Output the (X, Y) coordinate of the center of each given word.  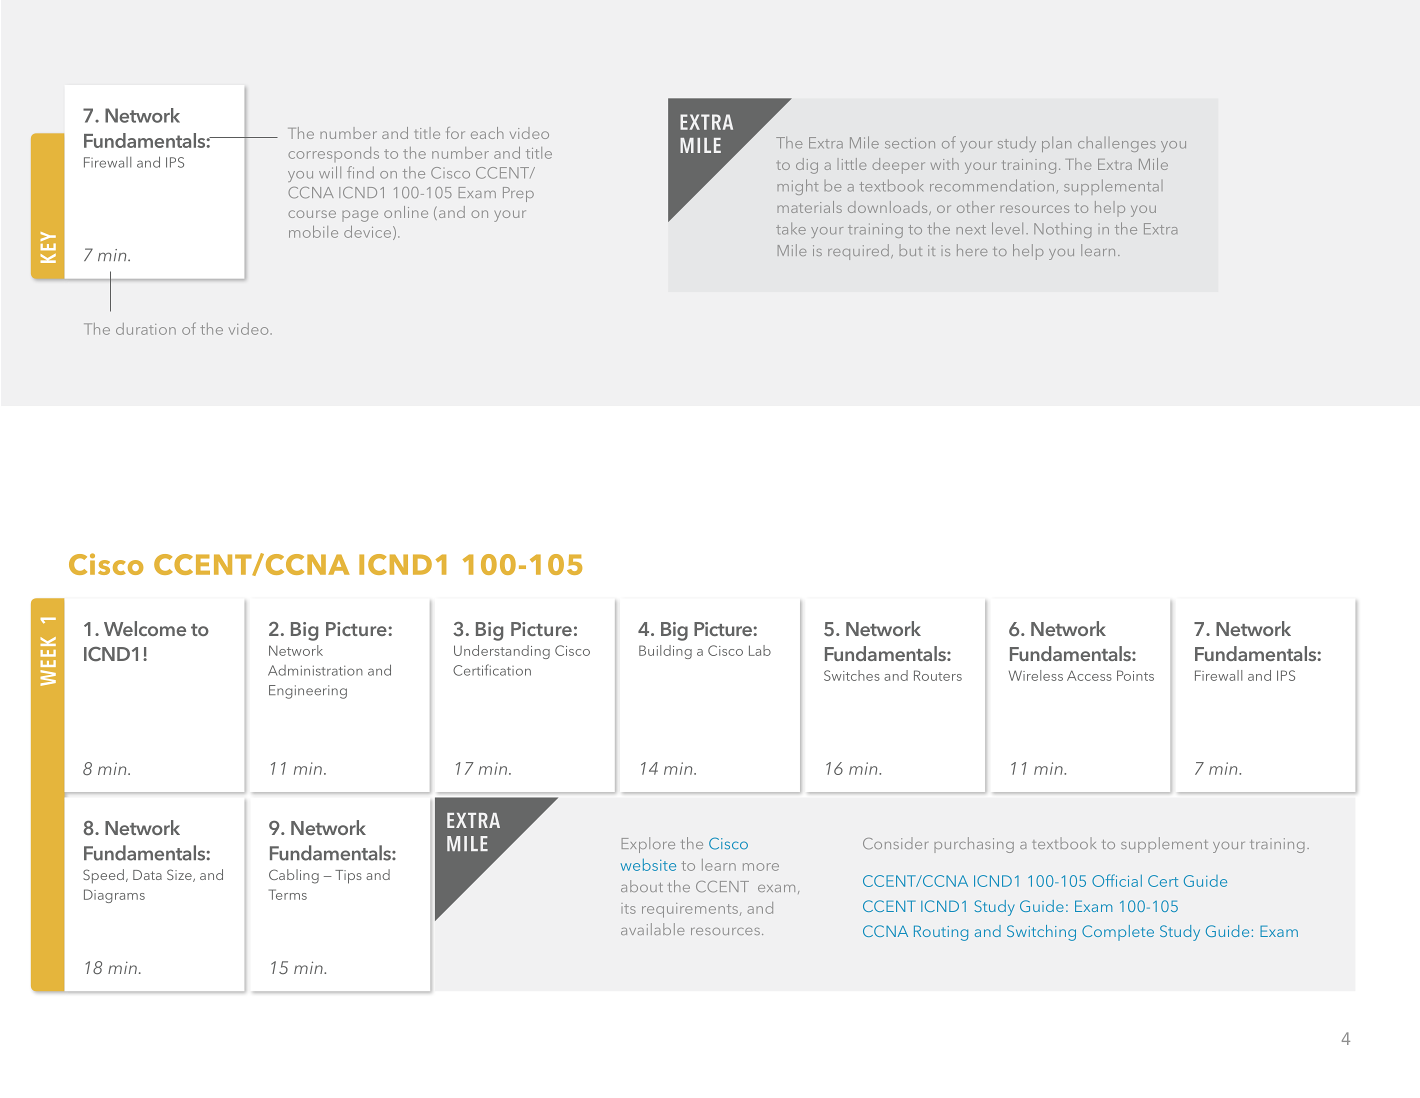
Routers (938, 675)
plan (1056, 144)
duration (146, 329)
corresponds (333, 154)
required (858, 252)
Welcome (145, 628)
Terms (288, 894)
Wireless (1036, 675)
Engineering (308, 692)
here (972, 250)
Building (665, 652)
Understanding (502, 652)
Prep (518, 194)
